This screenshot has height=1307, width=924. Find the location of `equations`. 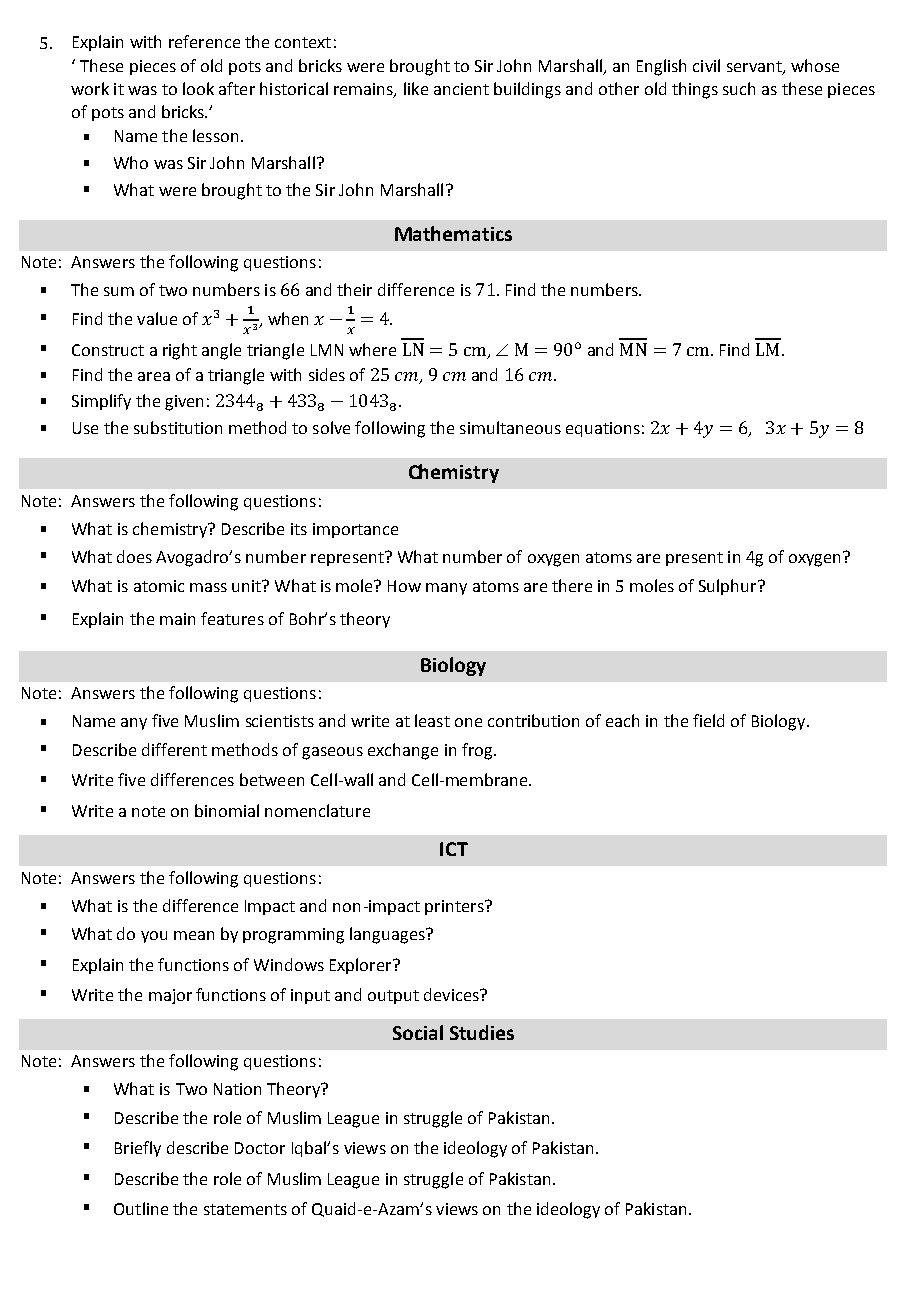

equations is located at coordinates (603, 429).
